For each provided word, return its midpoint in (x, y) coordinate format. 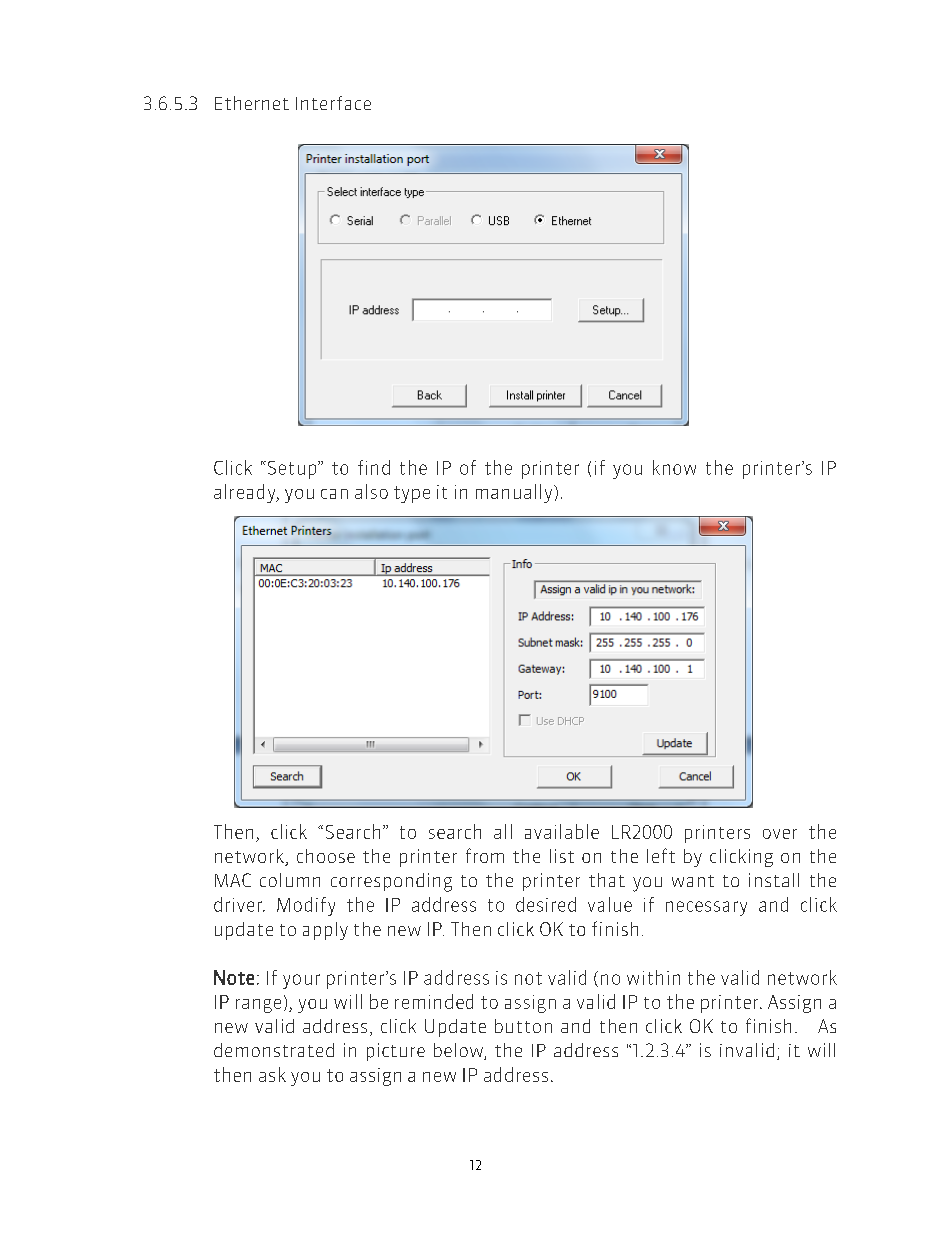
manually (515, 493)
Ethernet (252, 103)
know (674, 467)
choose (326, 856)
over (780, 834)
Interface (333, 103)
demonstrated (274, 1050)
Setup (292, 470)
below (459, 1051)
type (412, 494)
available (562, 831)
